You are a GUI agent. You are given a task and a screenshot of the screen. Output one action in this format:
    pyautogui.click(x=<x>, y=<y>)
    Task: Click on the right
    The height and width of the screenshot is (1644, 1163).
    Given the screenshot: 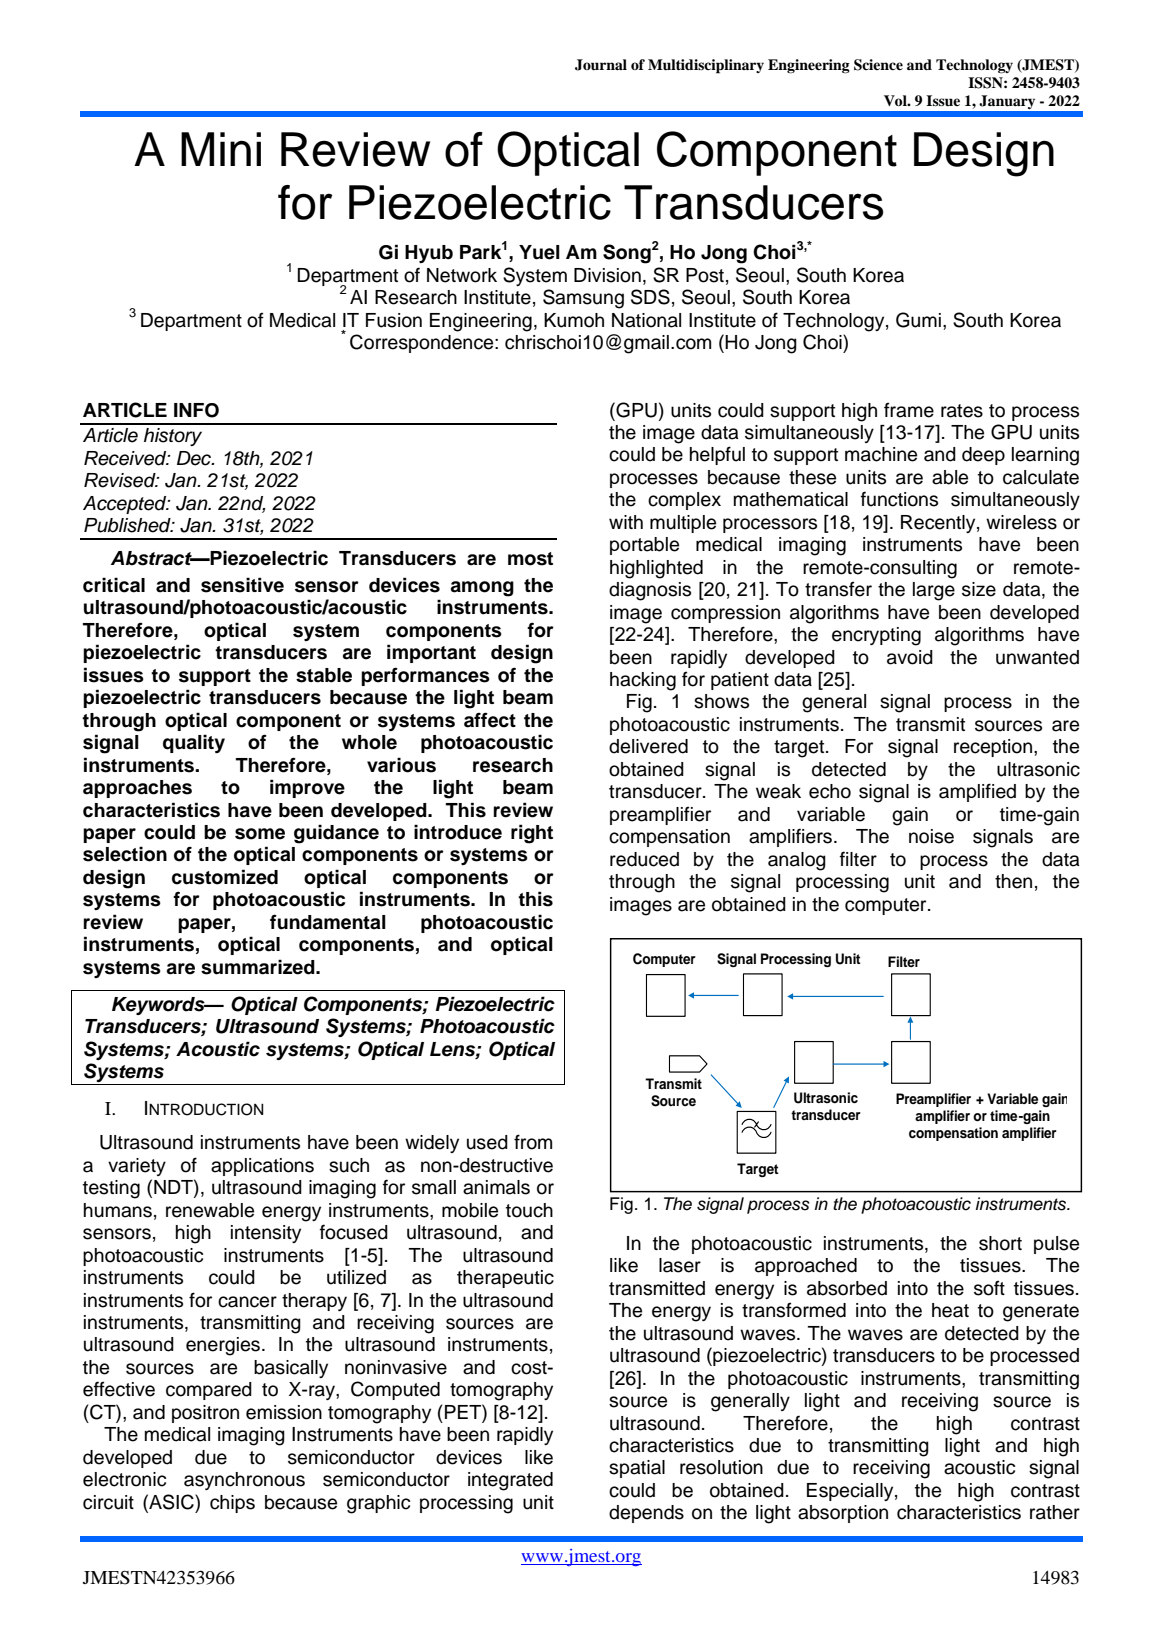 What is the action you would take?
    pyautogui.click(x=532, y=834)
